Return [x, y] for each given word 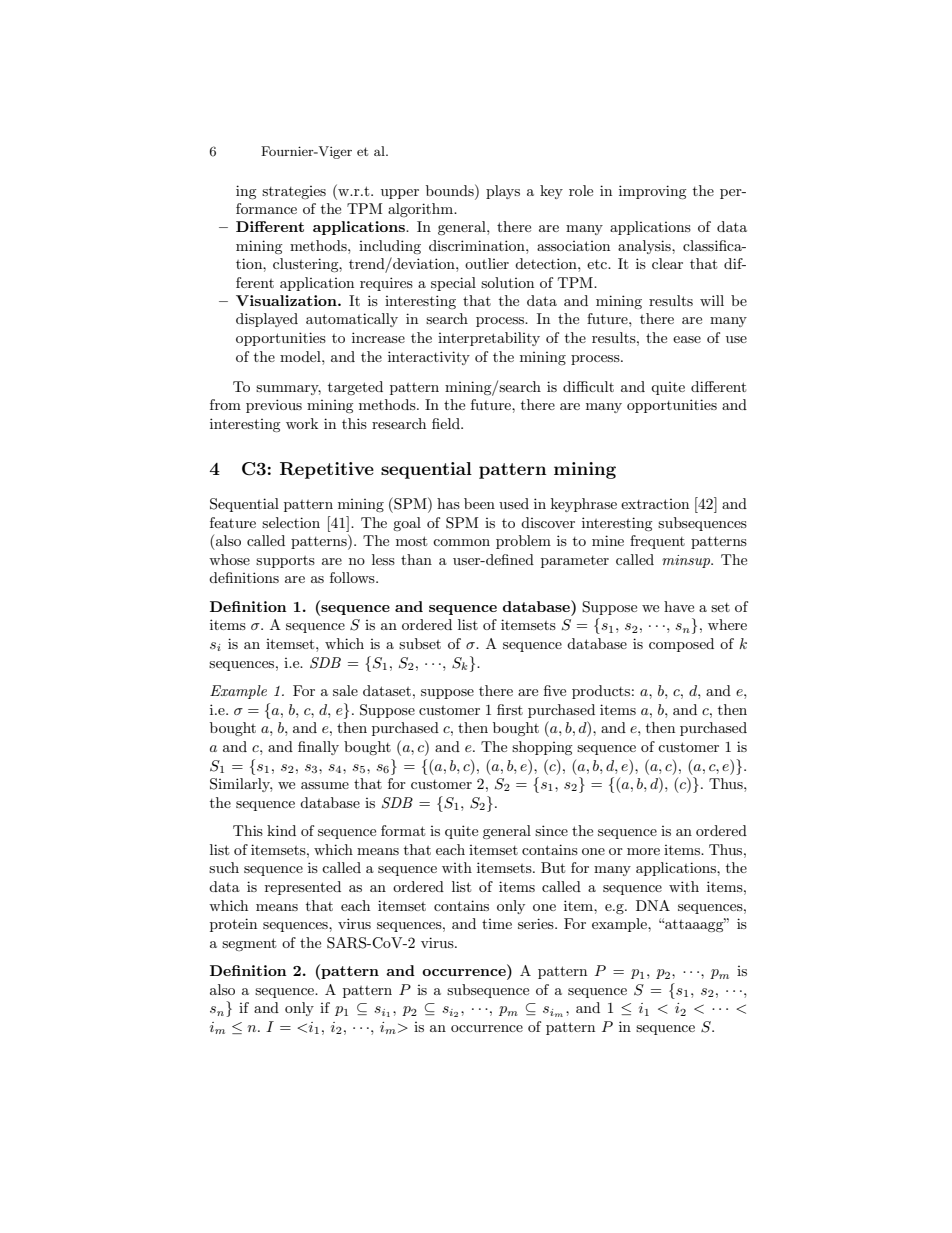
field [447, 423]
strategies [294, 192]
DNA [653, 905]
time [497, 924]
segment [249, 944]
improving [653, 192]
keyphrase [584, 505]
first [510, 709]
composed [681, 645]
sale [345, 690]
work [302, 423]
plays [503, 192]
